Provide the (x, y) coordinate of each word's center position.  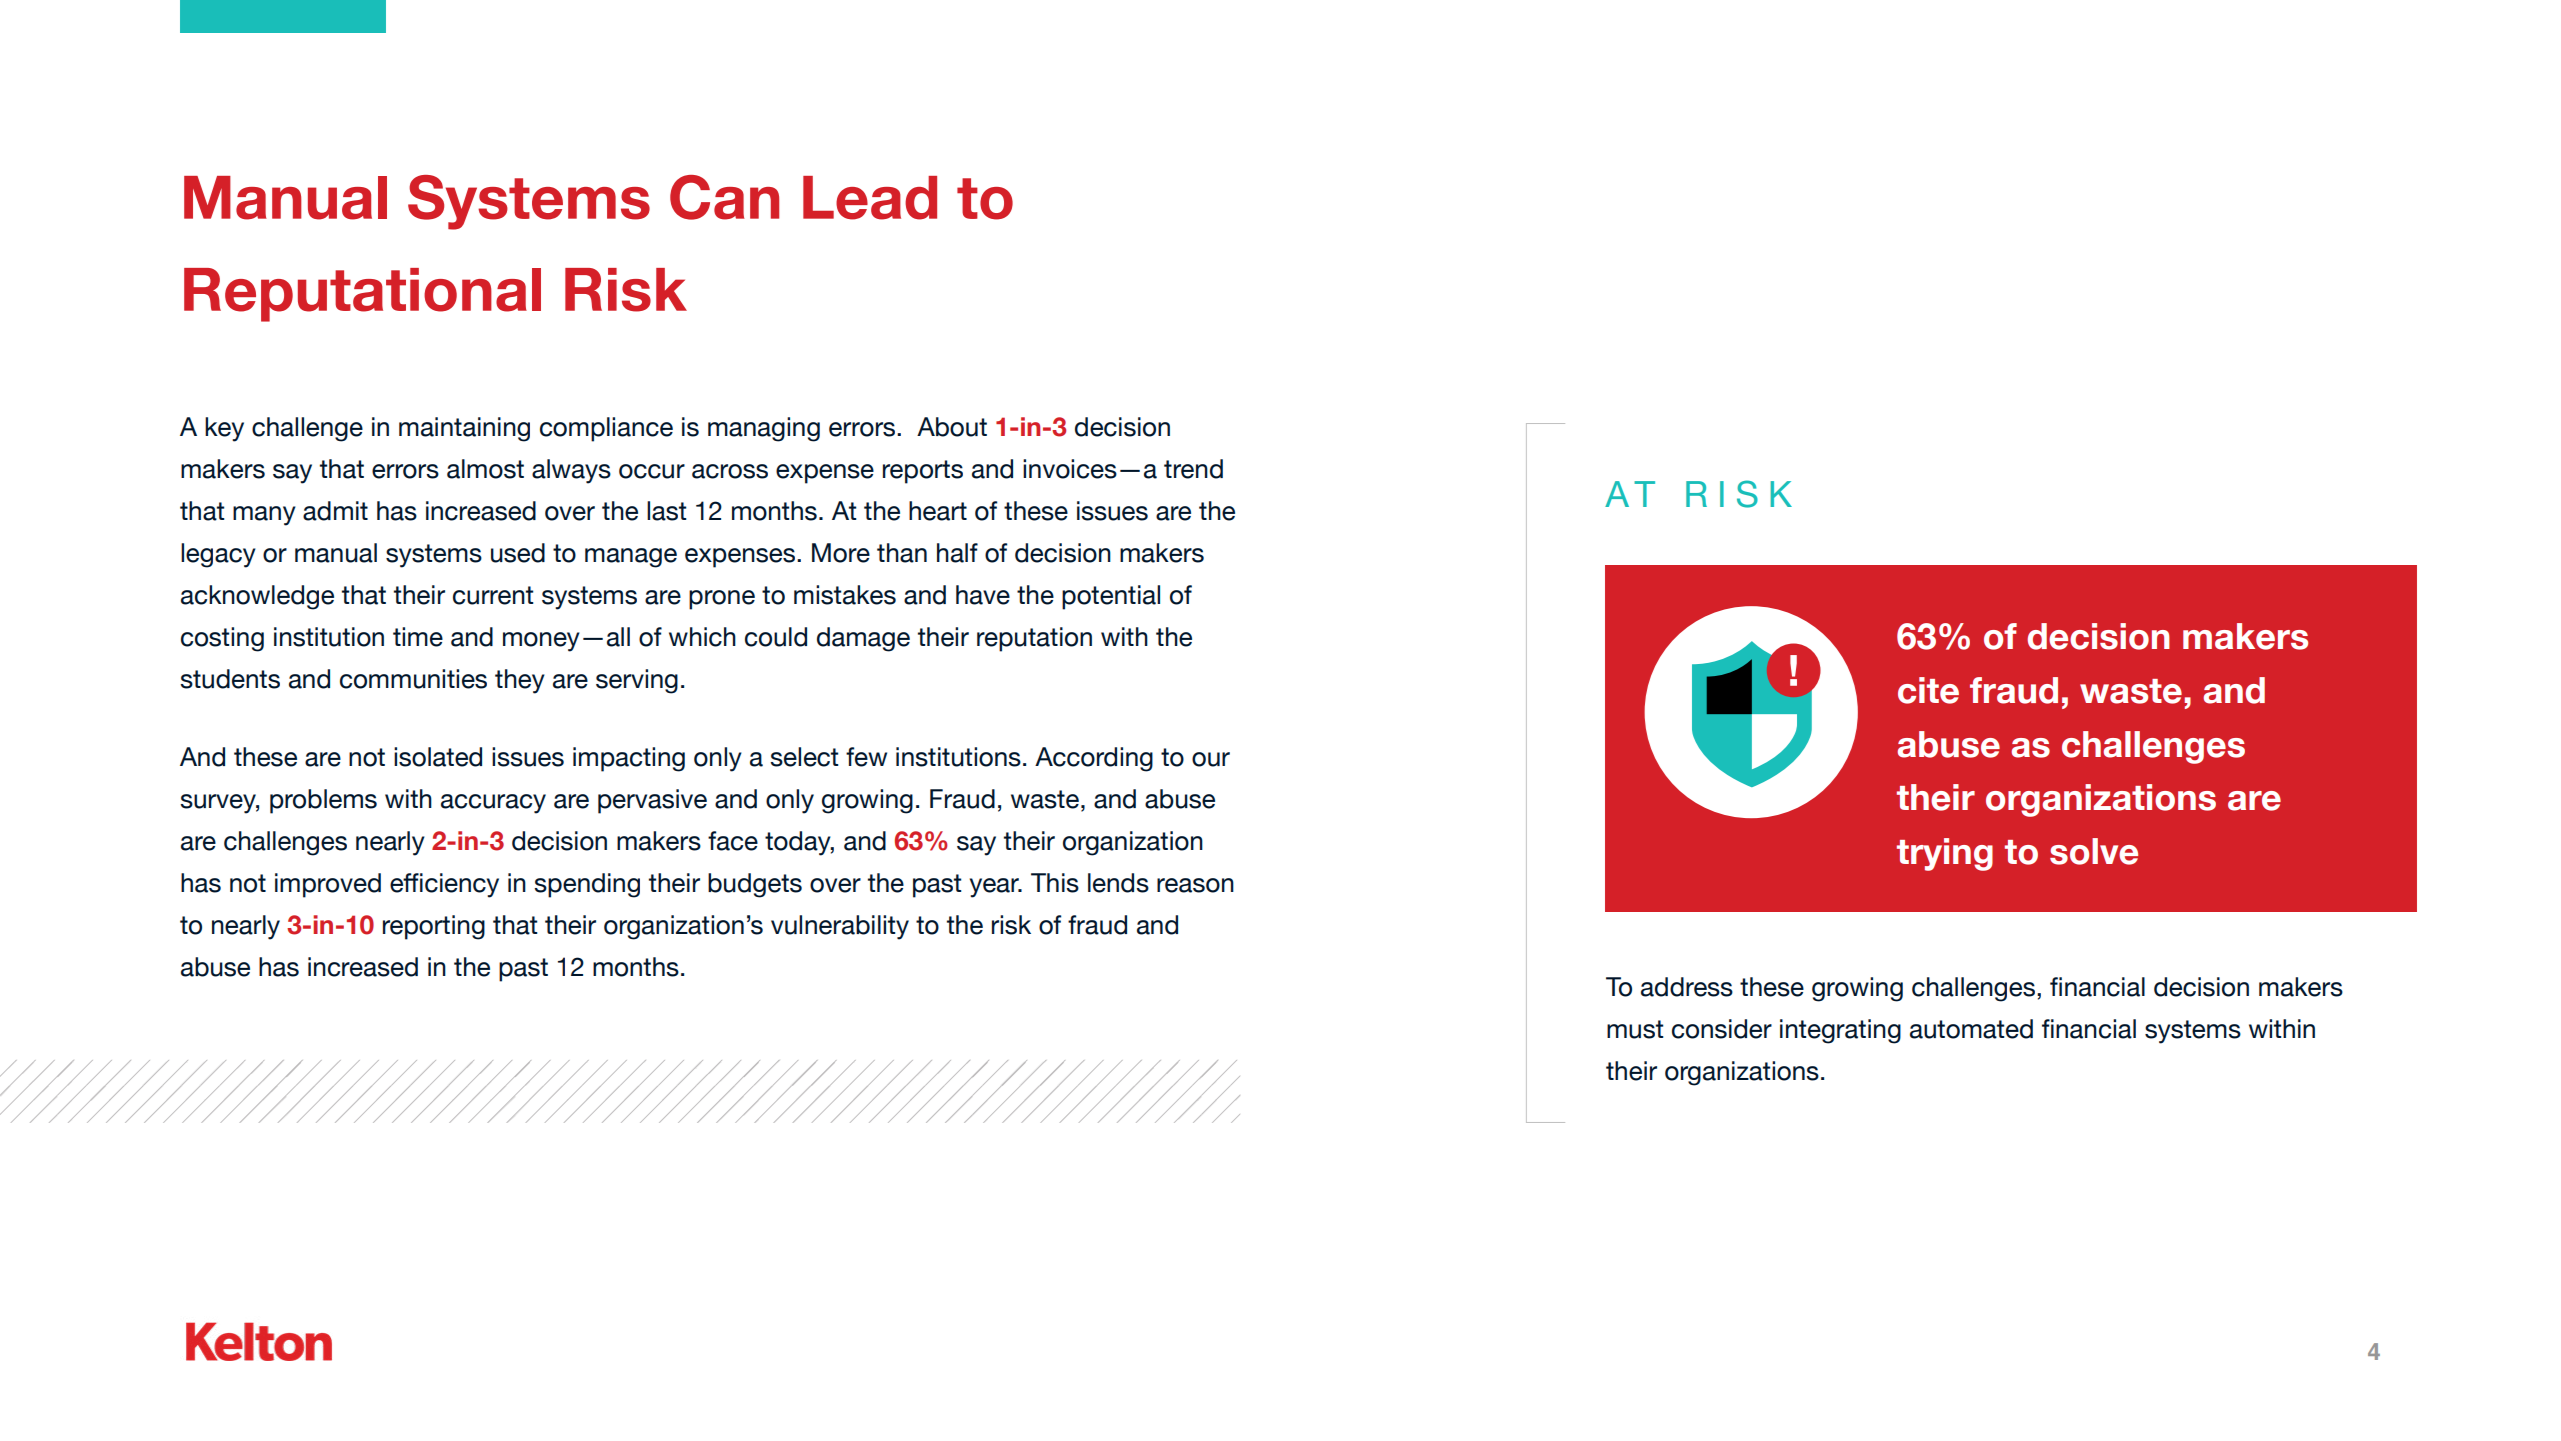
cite (1928, 690)
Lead (870, 198)
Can (724, 197)
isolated (438, 757)
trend (1193, 469)
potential (1111, 597)
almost (485, 469)
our (1211, 759)
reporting (434, 927)
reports (923, 472)
